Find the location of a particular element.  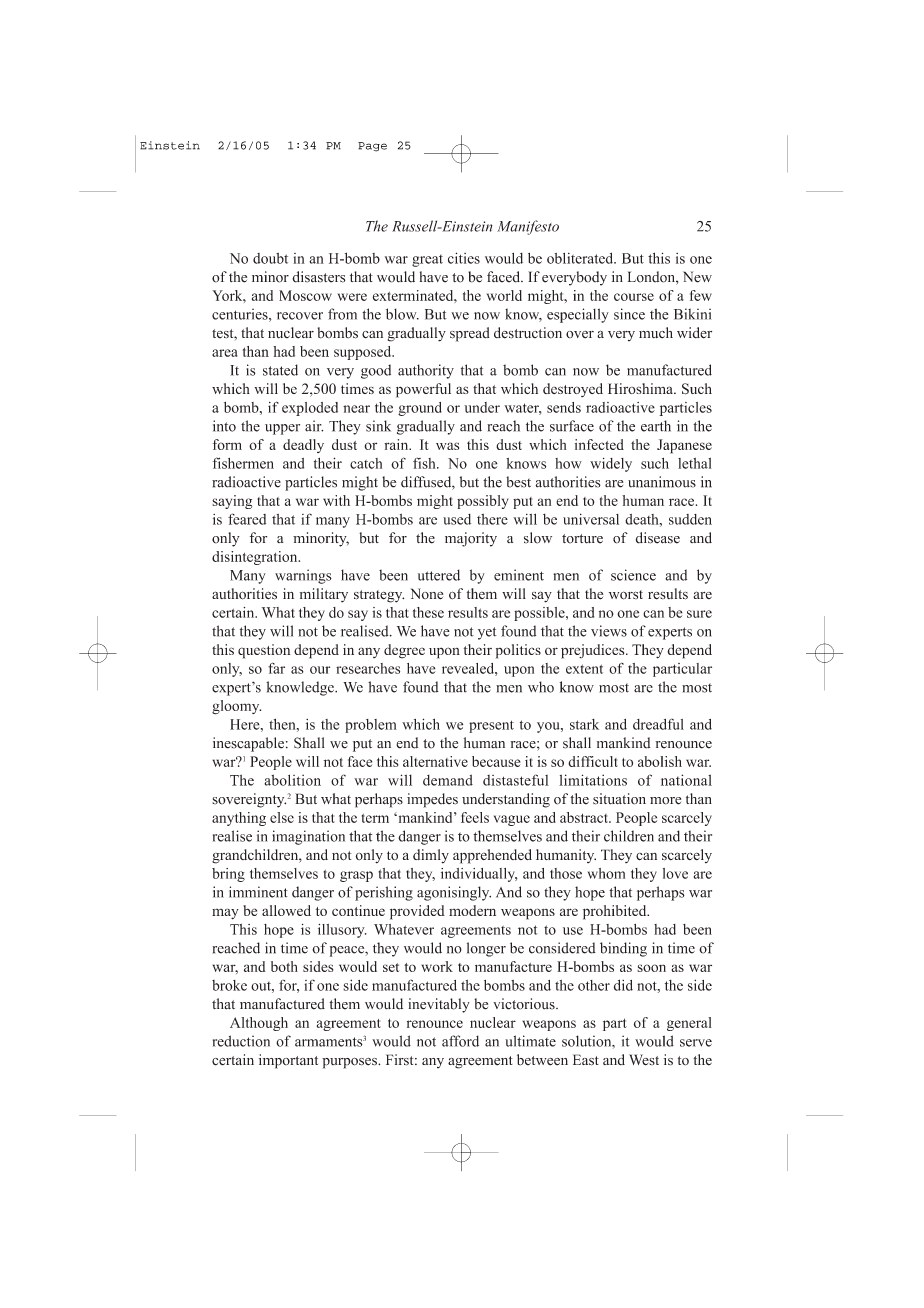

warnings is located at coordinates (303, 576).
